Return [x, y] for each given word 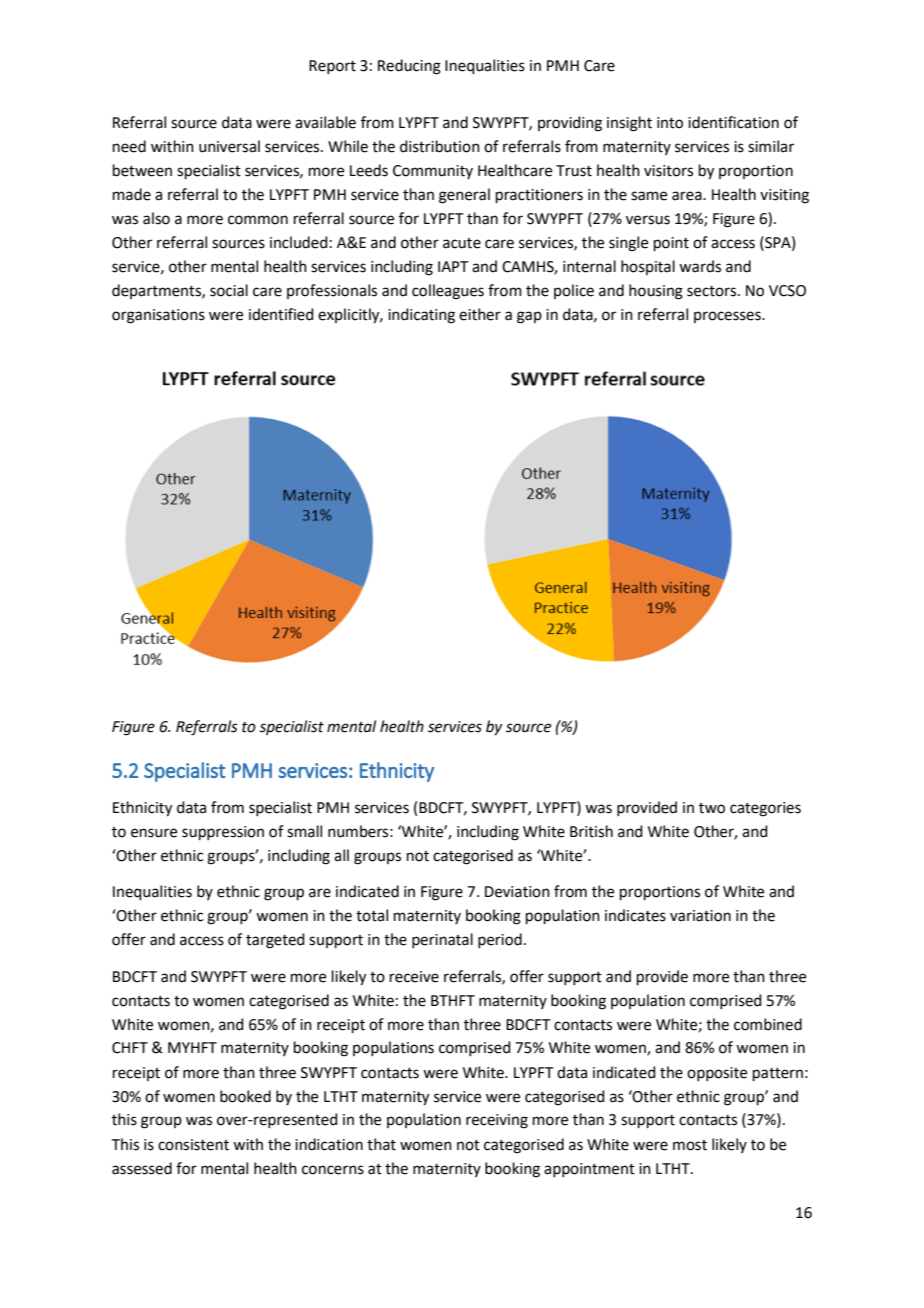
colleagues [448, 292]
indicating [421, 316]
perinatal [442, 940]
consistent [193, 1145]
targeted [275, 941]
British [591, 831]
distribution [440, 146]
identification [733, 122]
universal [229, 146]
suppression [223, 833]
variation [700, 916]
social [229, 290]
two [712, 808]
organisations [158, 316]
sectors [713, 291]
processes [728, 317]
